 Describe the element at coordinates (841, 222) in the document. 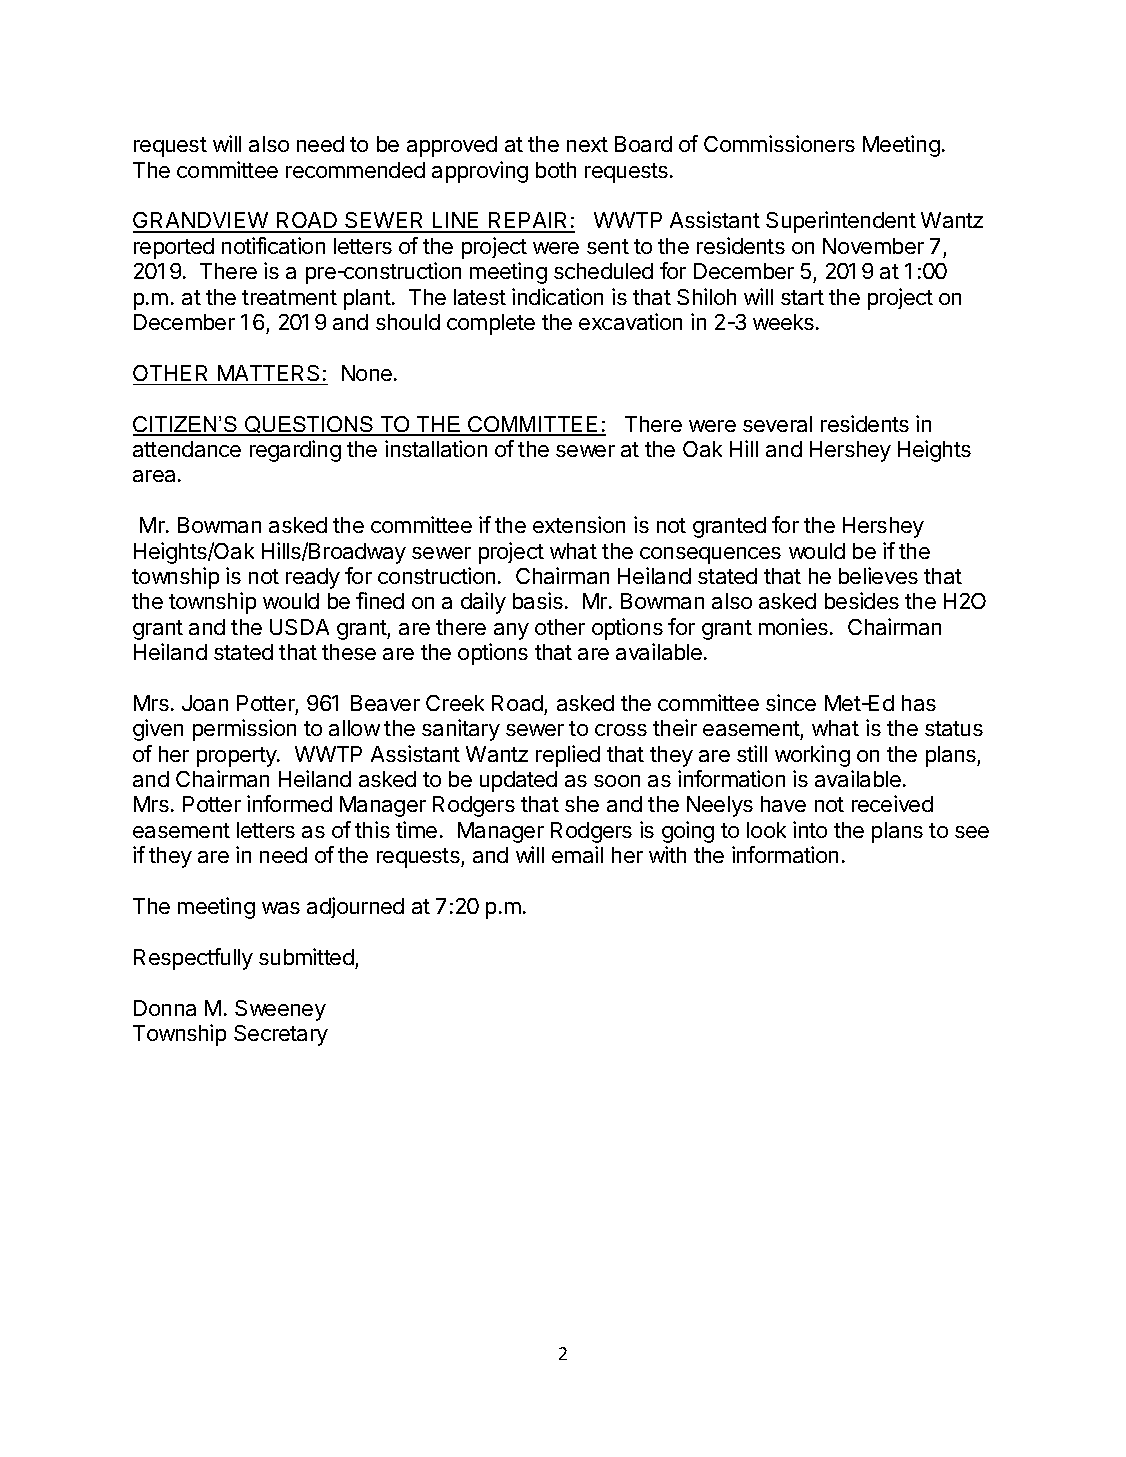

I see `Superintendent` at that location.
